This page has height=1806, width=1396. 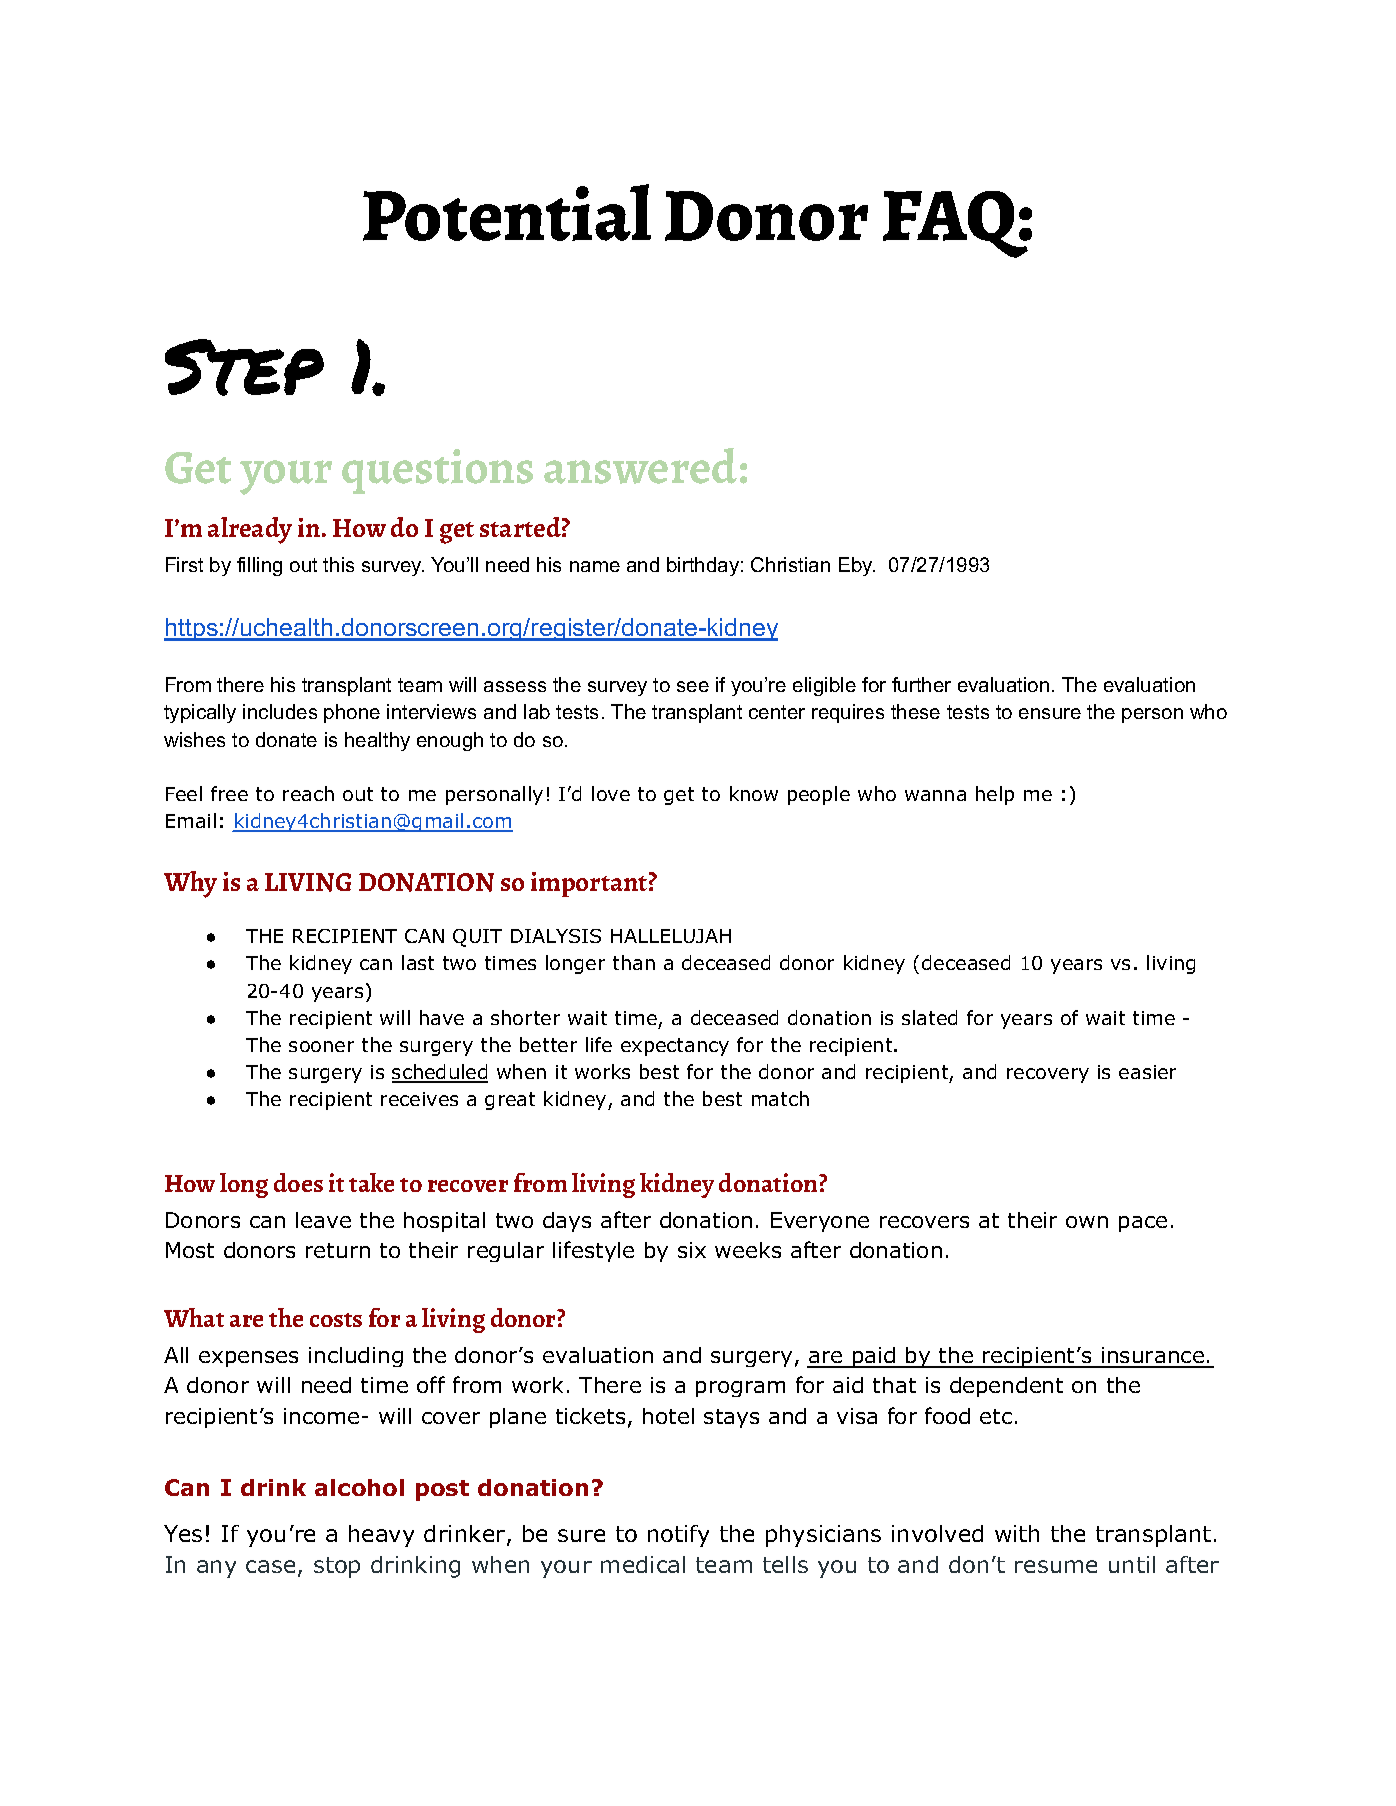 What do you see at coordinates (298, 1182) in the page?
I see `does` at bounding box center [298, 1182].
